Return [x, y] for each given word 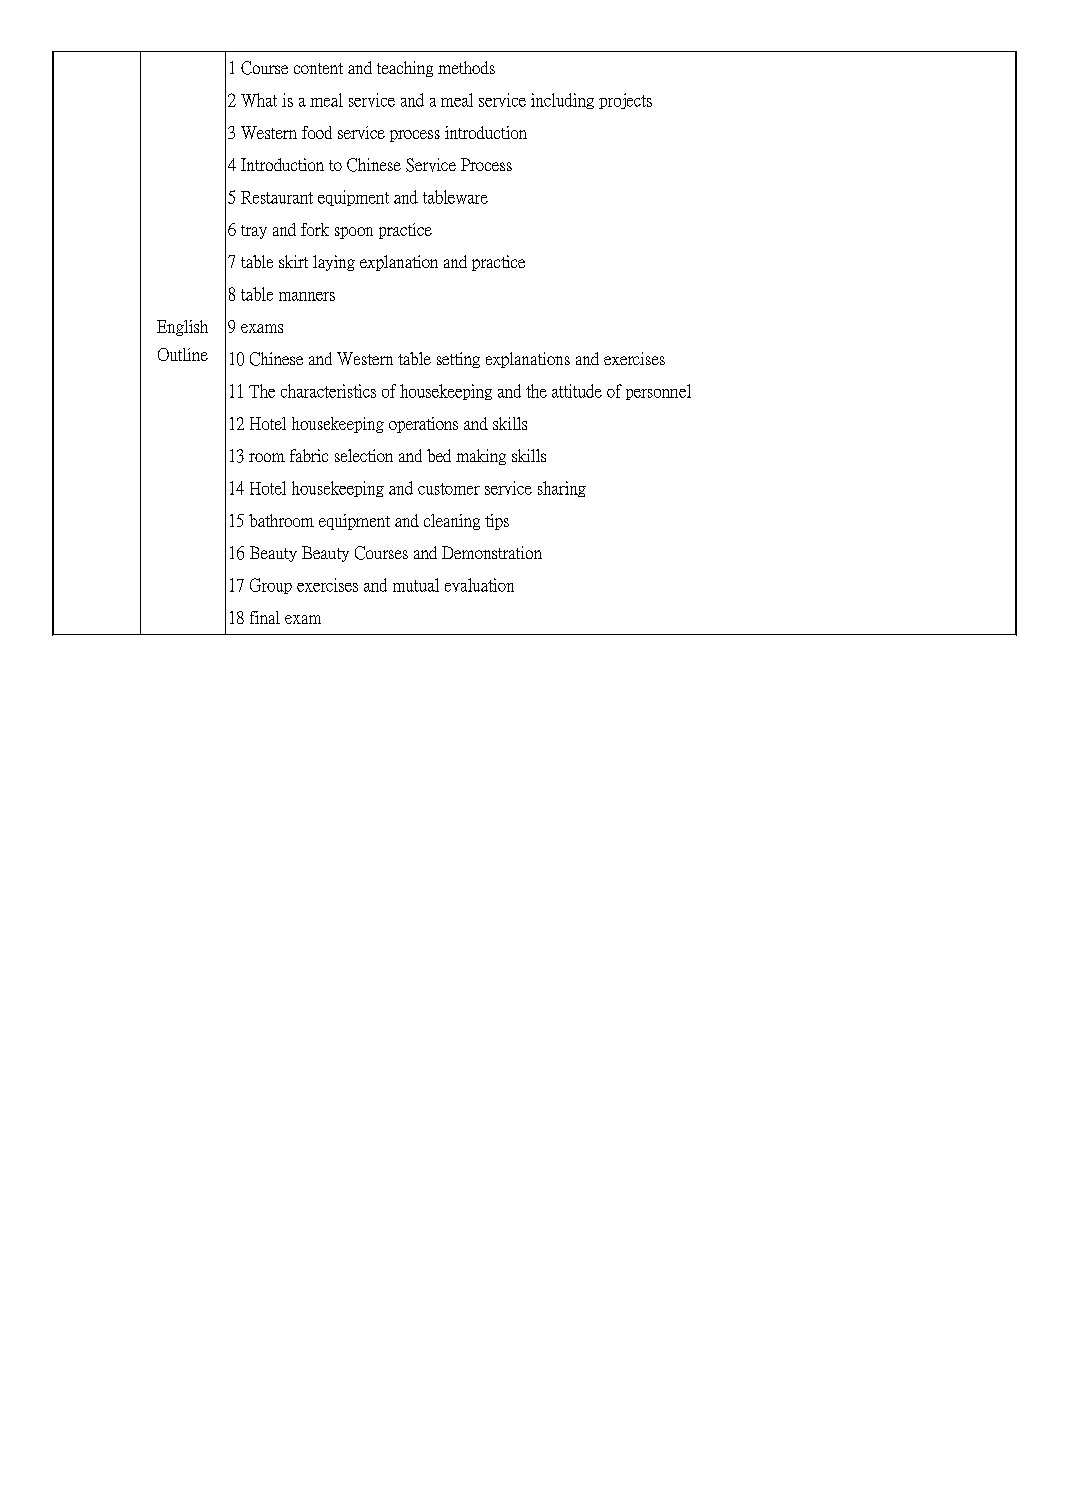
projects [625, 101]
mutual [416, 585]
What [259, 100]
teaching [405, 69]
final [265, 617]
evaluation [479, 585]
